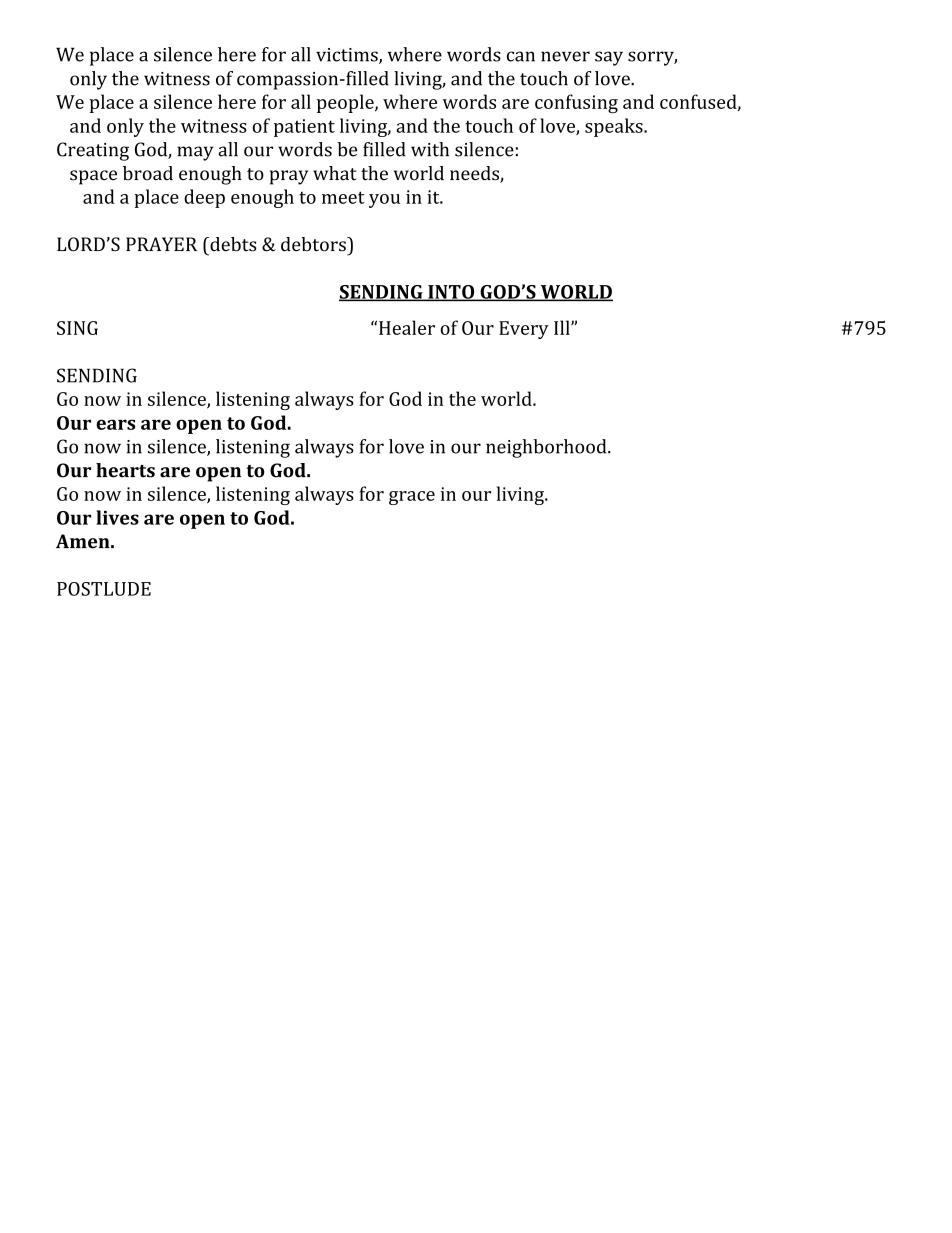 This page has width=952, height=1233. What do you see at coordinates (195, 153) in the page?
I see `may` at bounding box center [195, 153].
